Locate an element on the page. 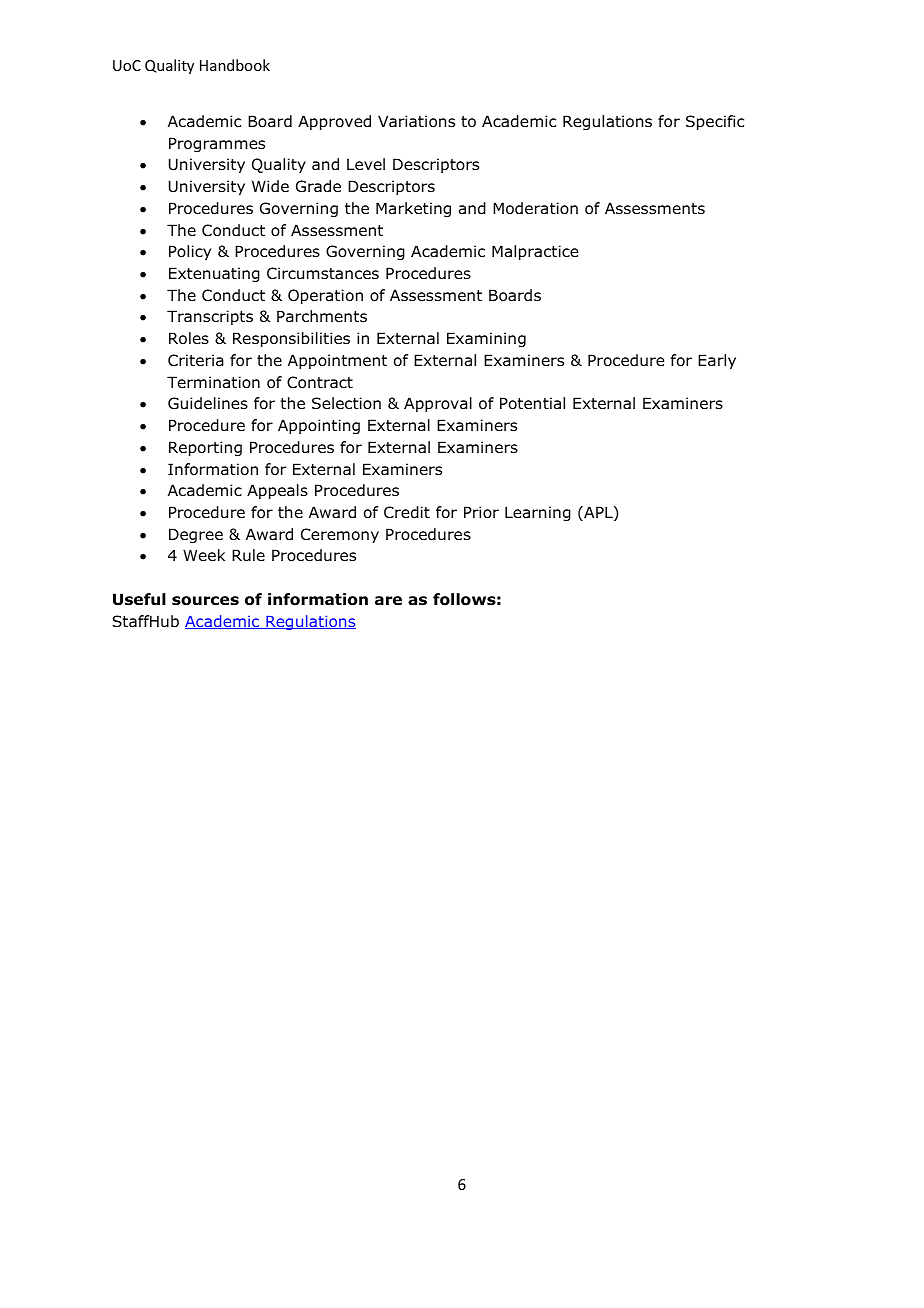  Specific is located at coordinates (715, 122).
